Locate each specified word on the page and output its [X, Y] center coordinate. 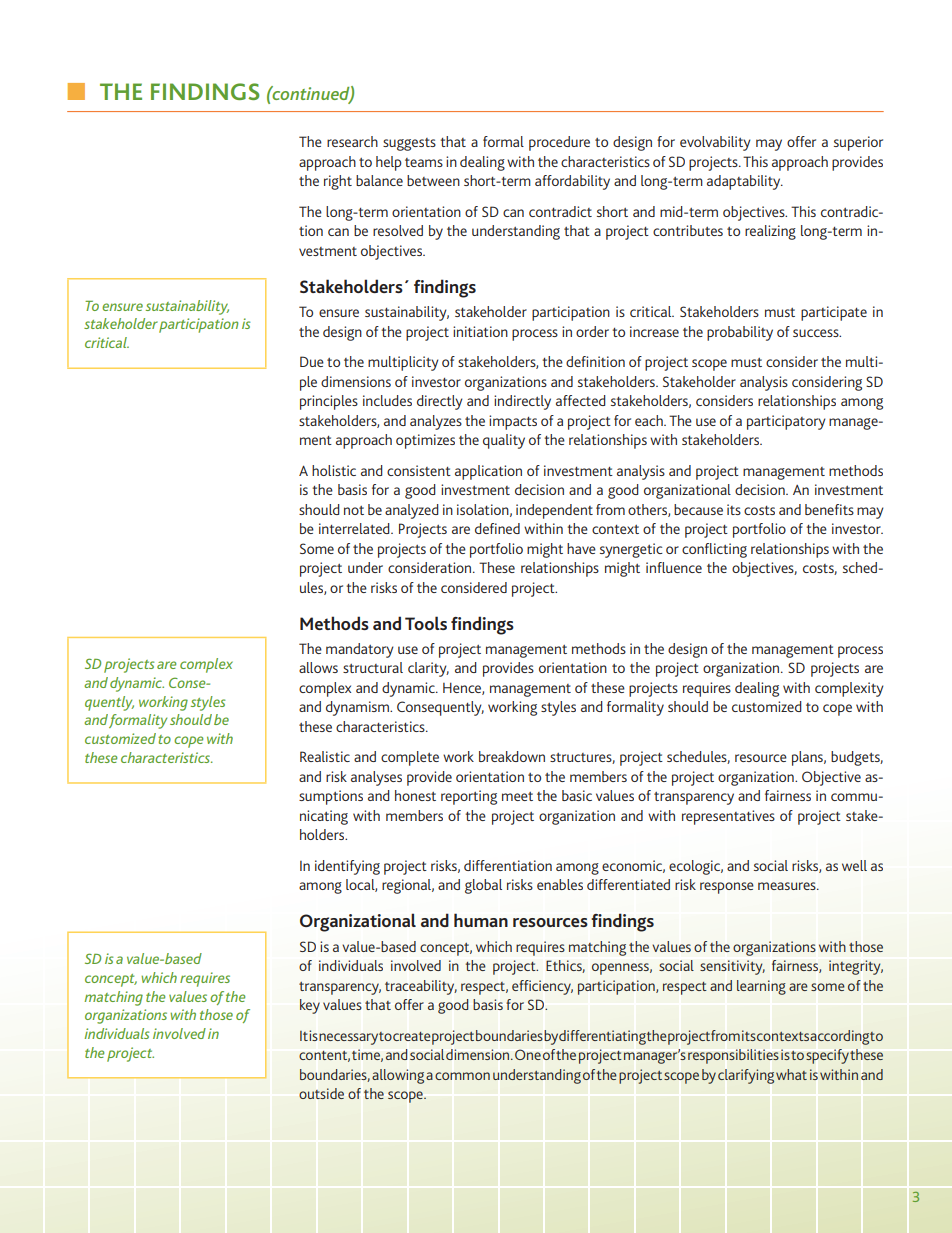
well [854, 865]
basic [577, 795]
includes [387, 400]
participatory [786, 422]
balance [379, 180]
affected [581, 400]
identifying [347, 867]
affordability [572, 182]
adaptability [745, 182]
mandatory [360, 650]
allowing [398, 1076]
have [581, 548]
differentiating [602, 1037]
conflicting [714, 550]
